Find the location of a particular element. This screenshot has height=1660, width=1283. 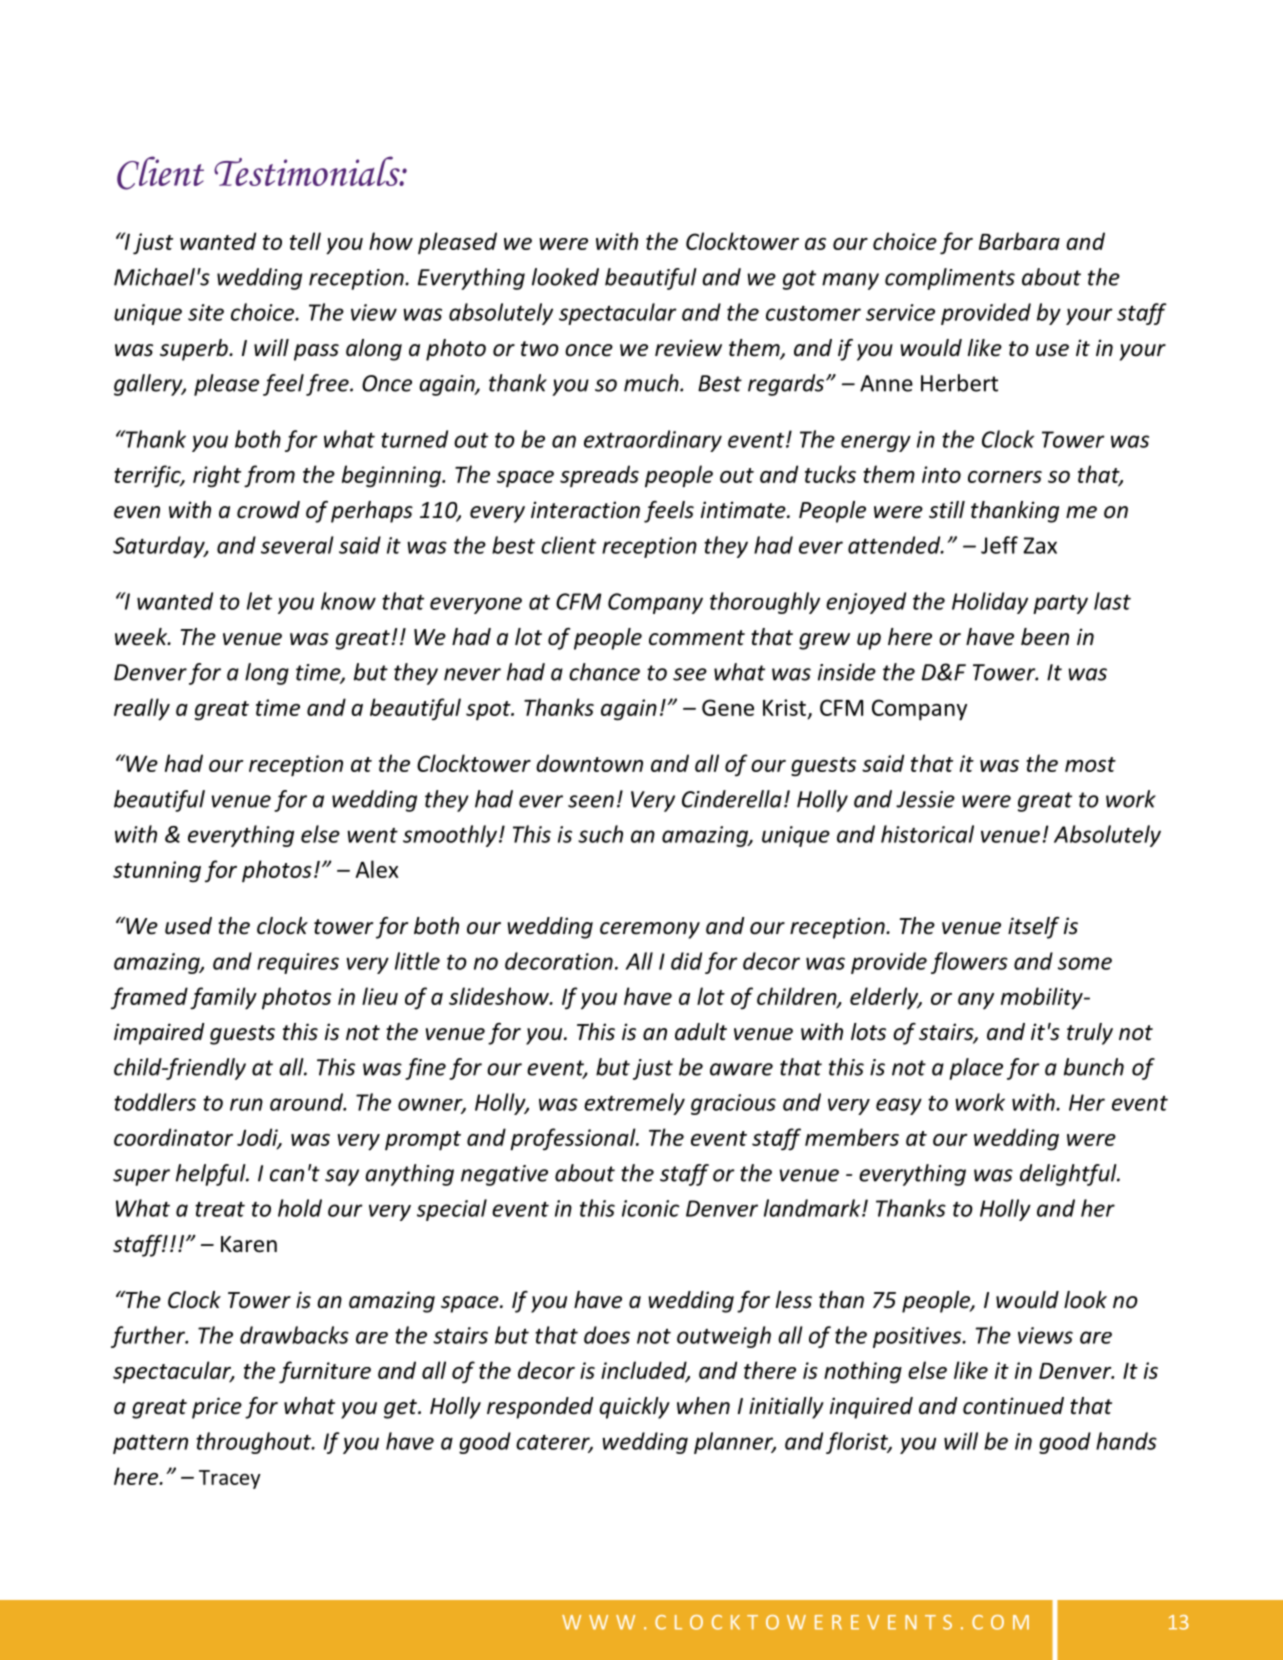

such is located at coordinates (600, 834).
